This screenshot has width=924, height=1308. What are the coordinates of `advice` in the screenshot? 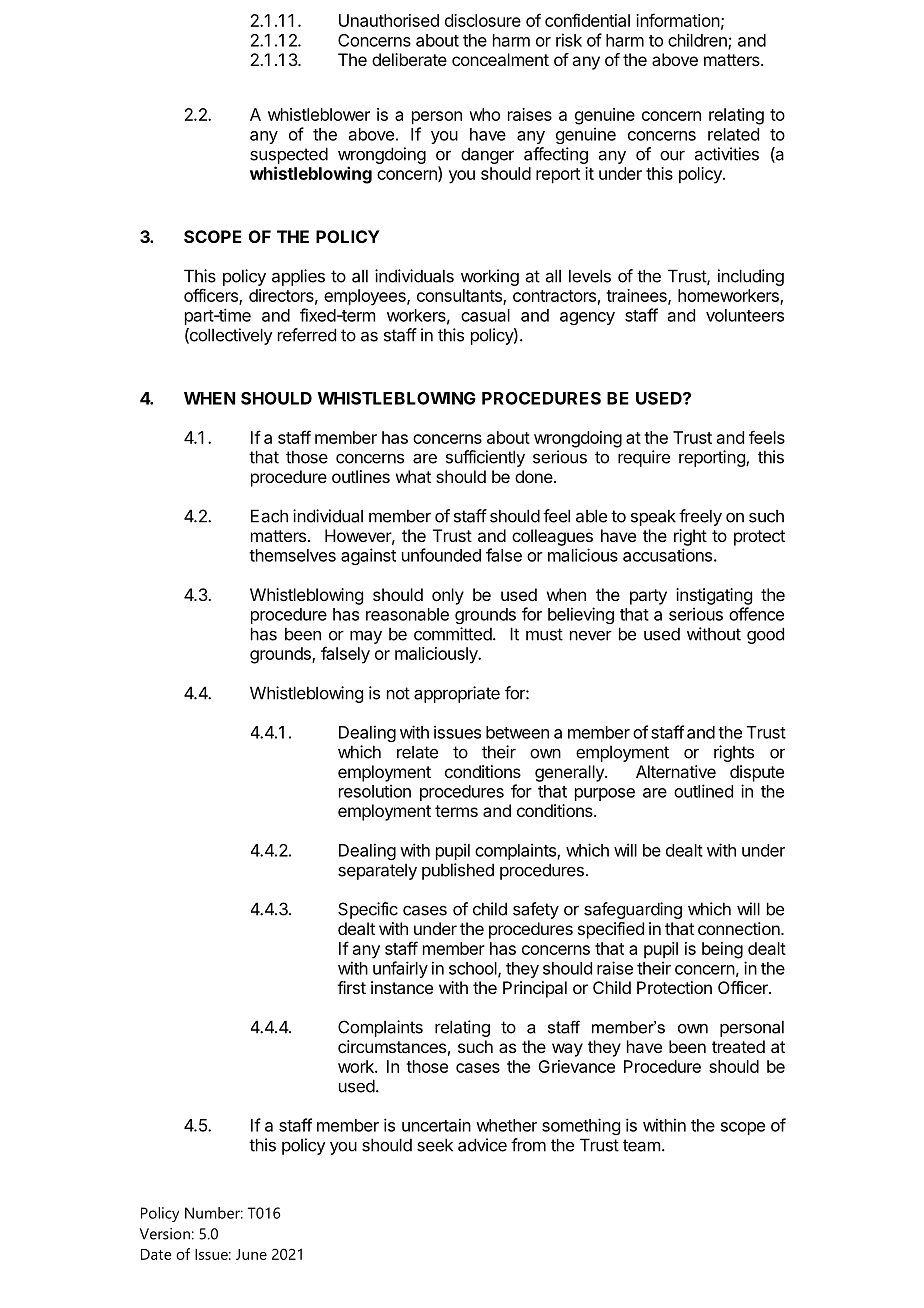 It's located at (482, 1145).
